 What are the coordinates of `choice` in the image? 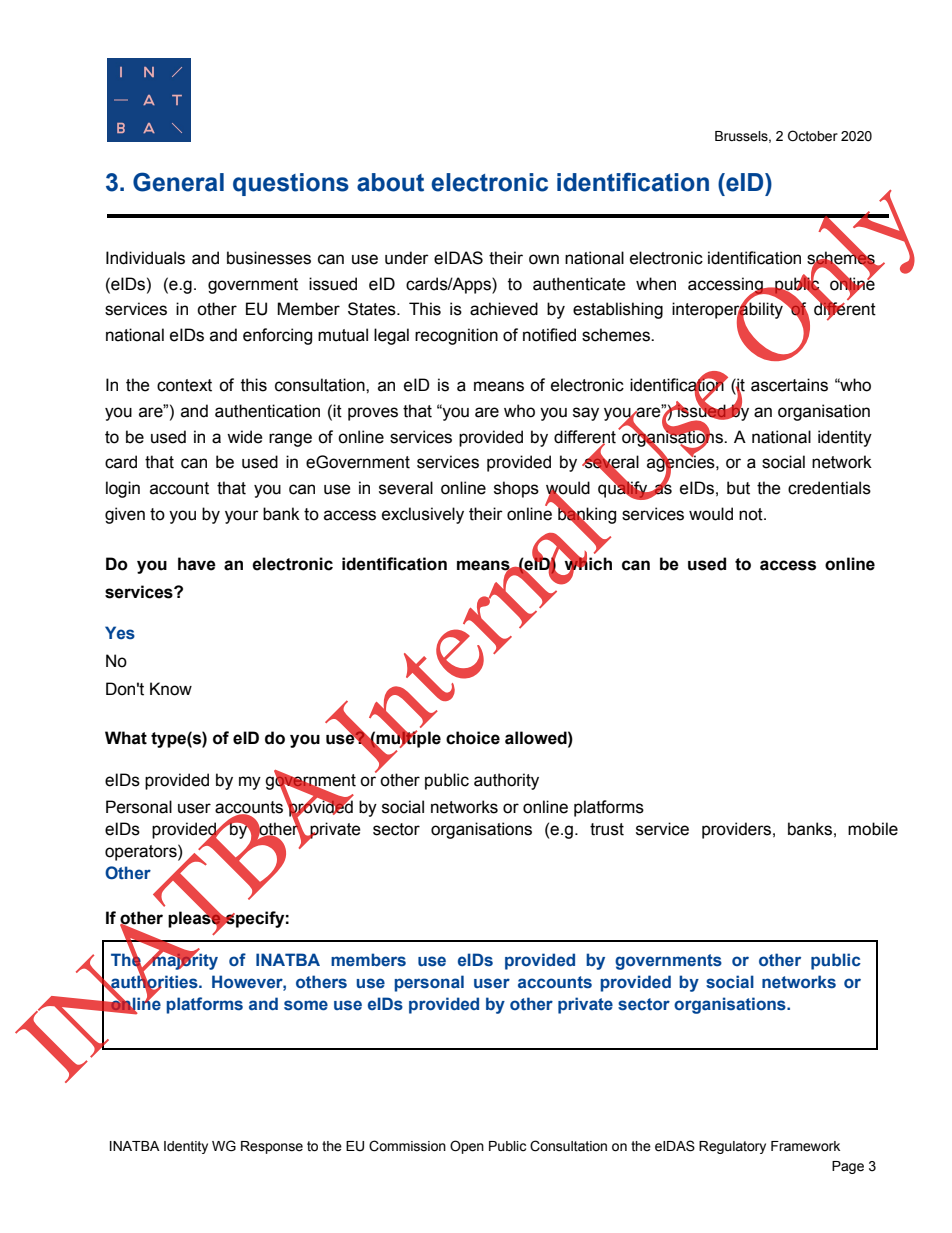 It's located at (473, 738).
